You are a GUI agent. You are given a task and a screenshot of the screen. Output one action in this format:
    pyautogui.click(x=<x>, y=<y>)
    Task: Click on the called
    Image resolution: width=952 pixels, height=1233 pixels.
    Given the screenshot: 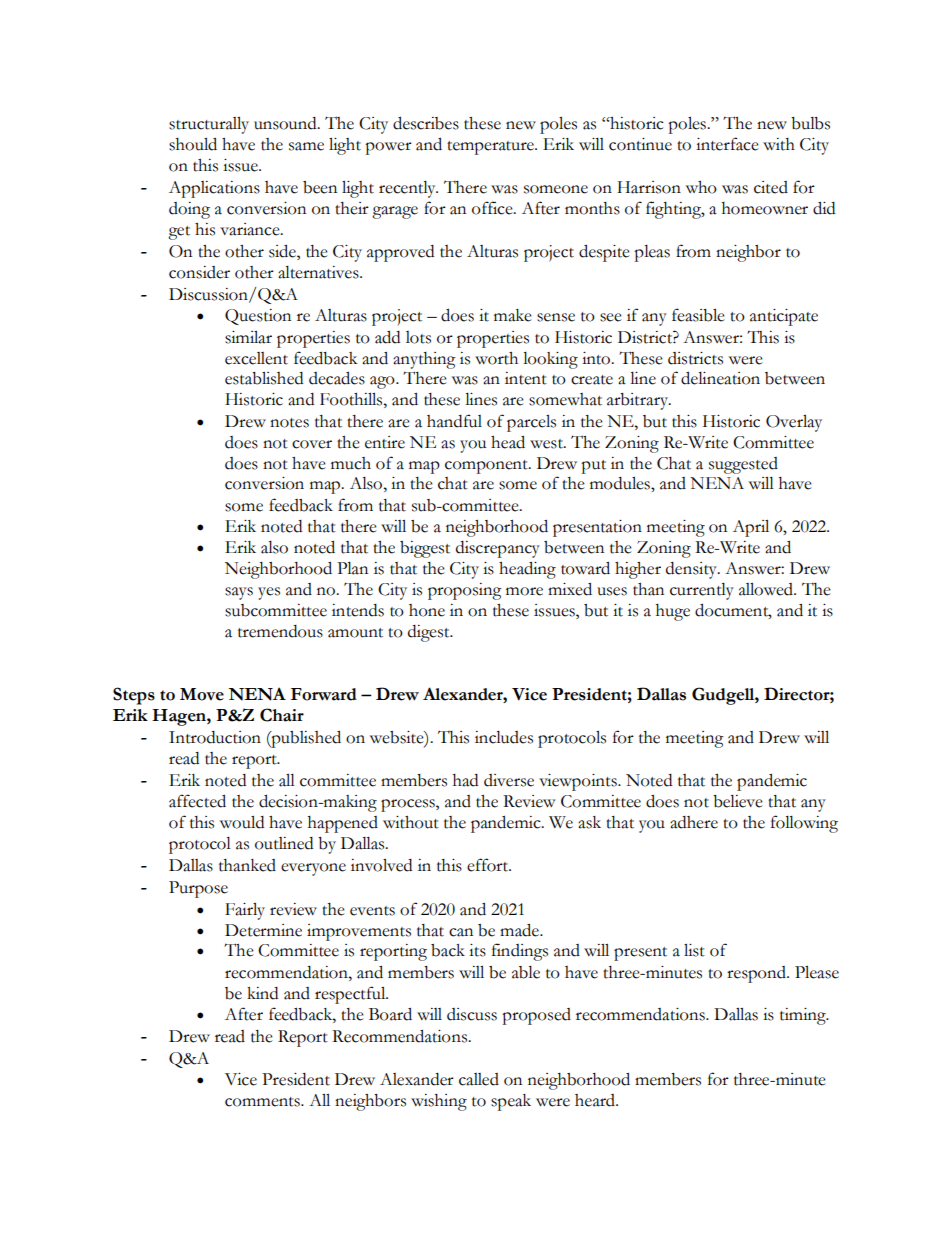 What is the action you would take?
    pyautogui.click(x=479, y=1079)
